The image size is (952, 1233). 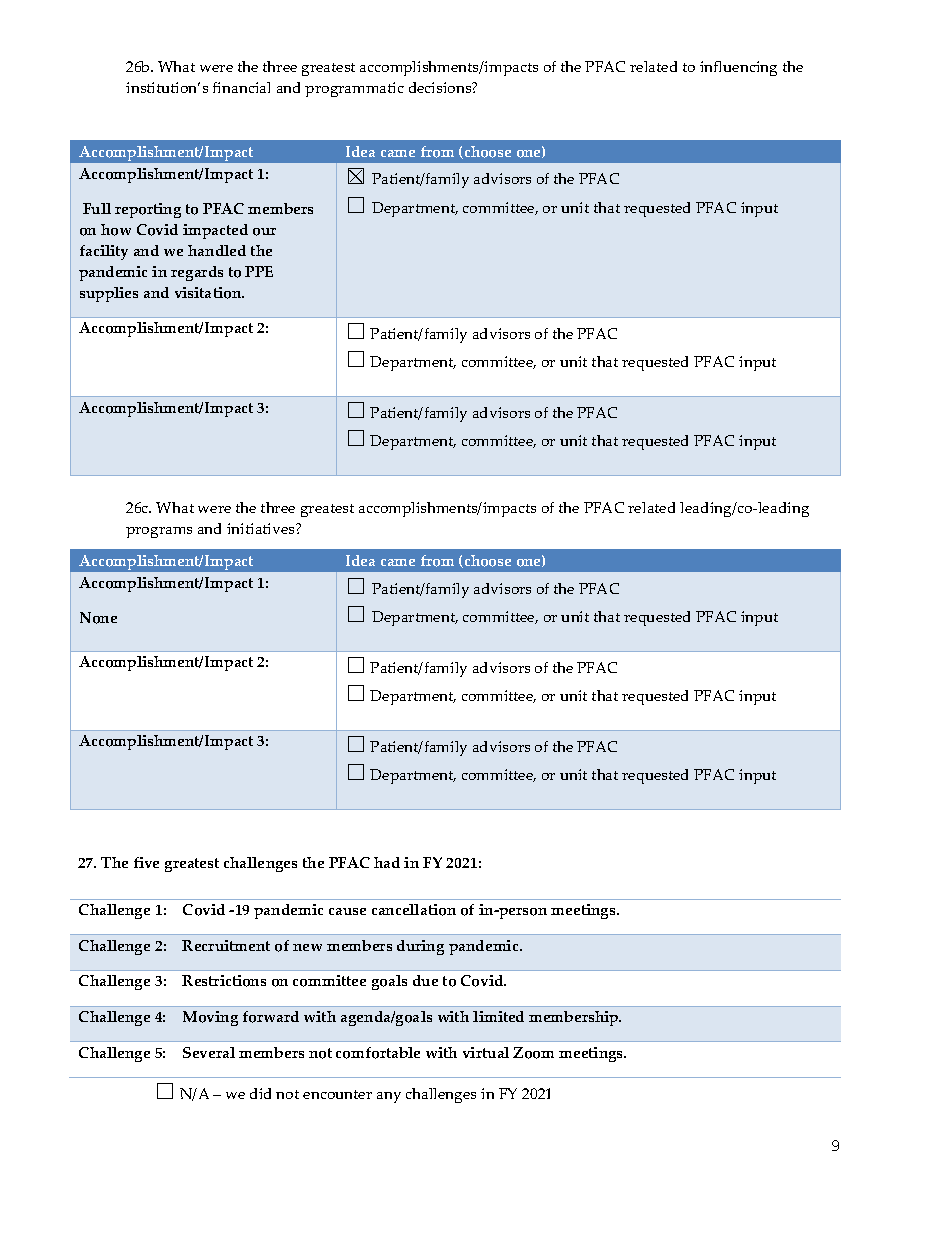 I want to click on Several, so click(x=209, y=1052).
